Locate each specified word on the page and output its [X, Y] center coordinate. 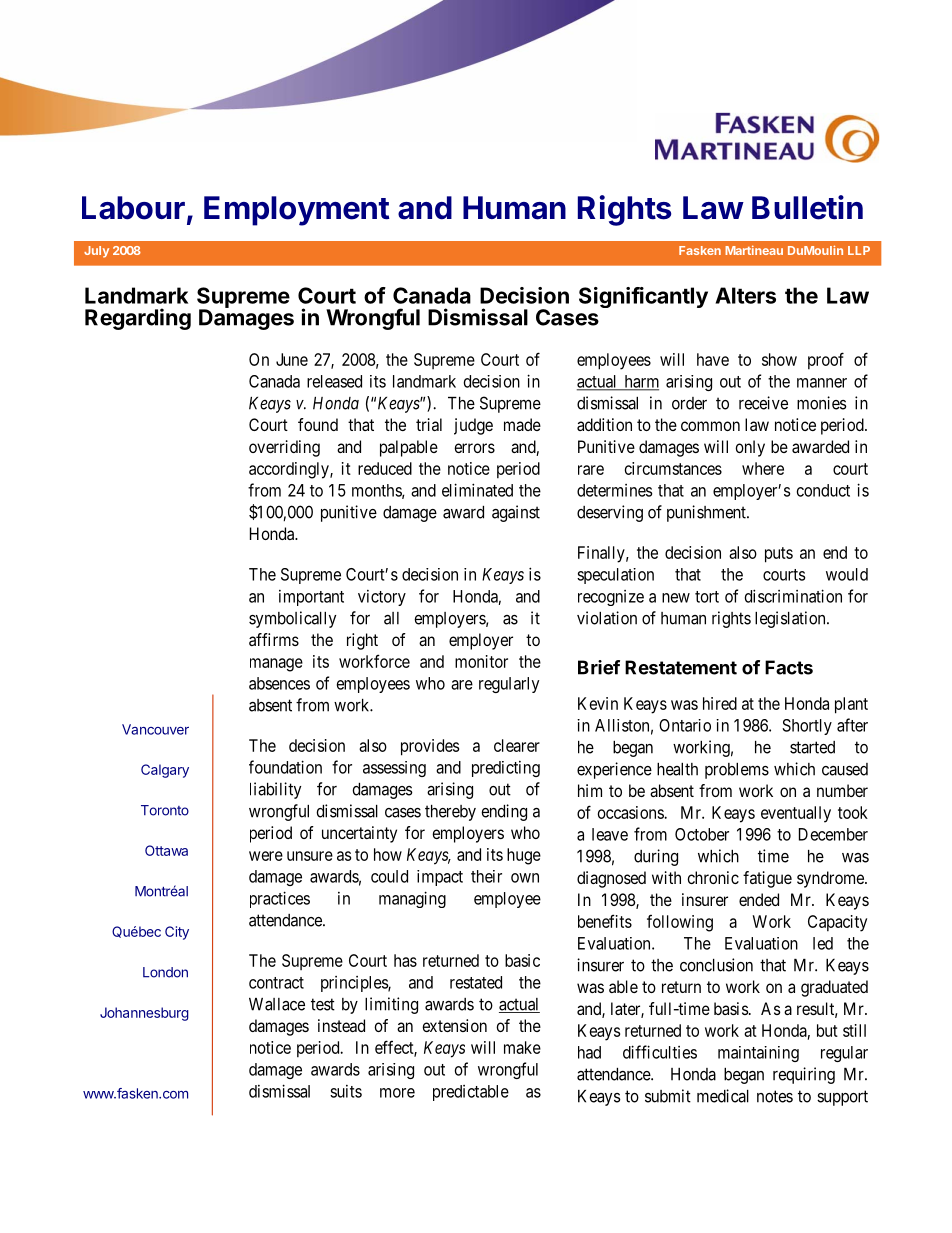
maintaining [758, 1054]
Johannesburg [144, 1014]
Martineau [754, 250]
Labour [133, 208]
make [522, 1047]
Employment [296, 211]
